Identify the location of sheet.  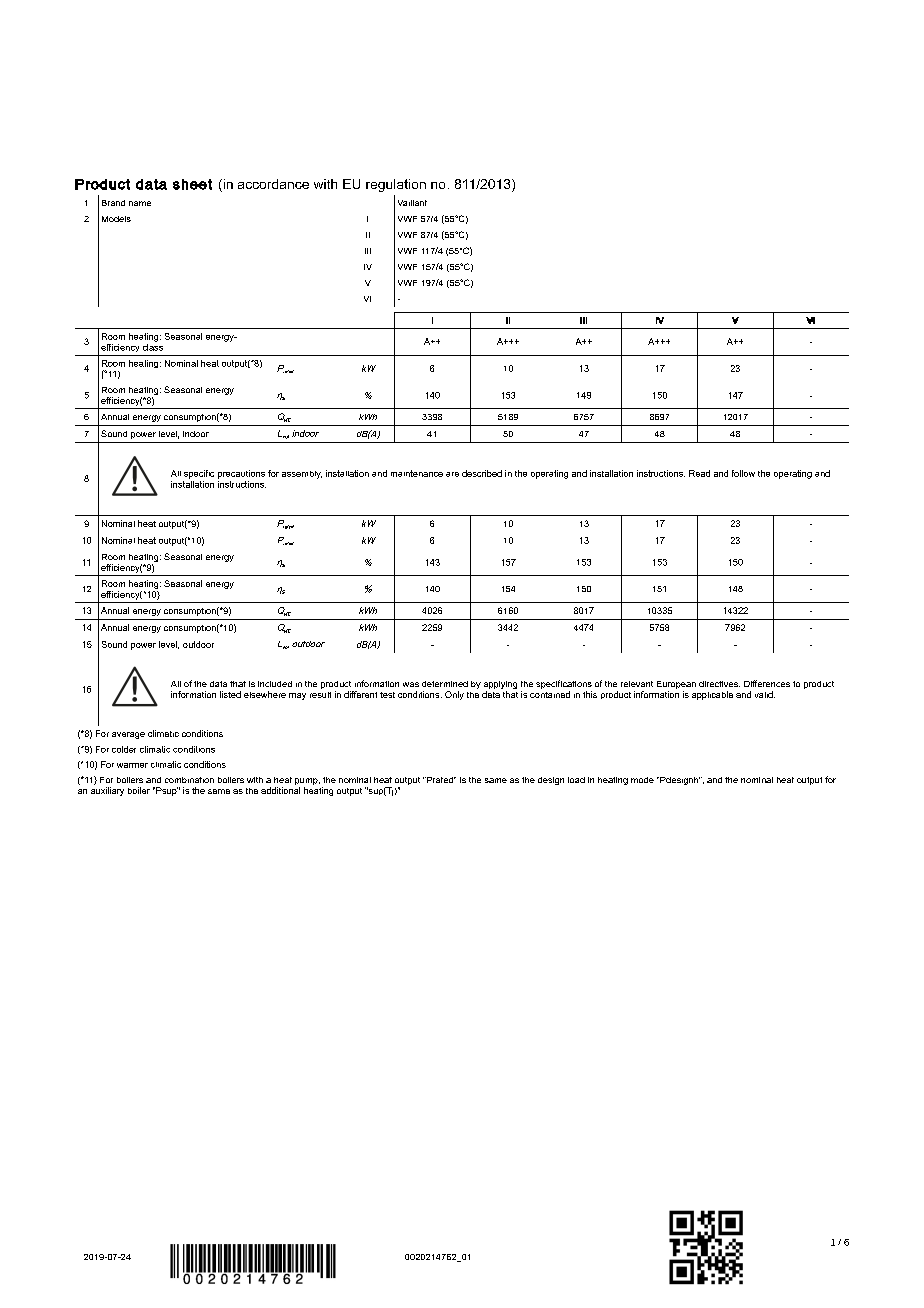
(192, 184).
